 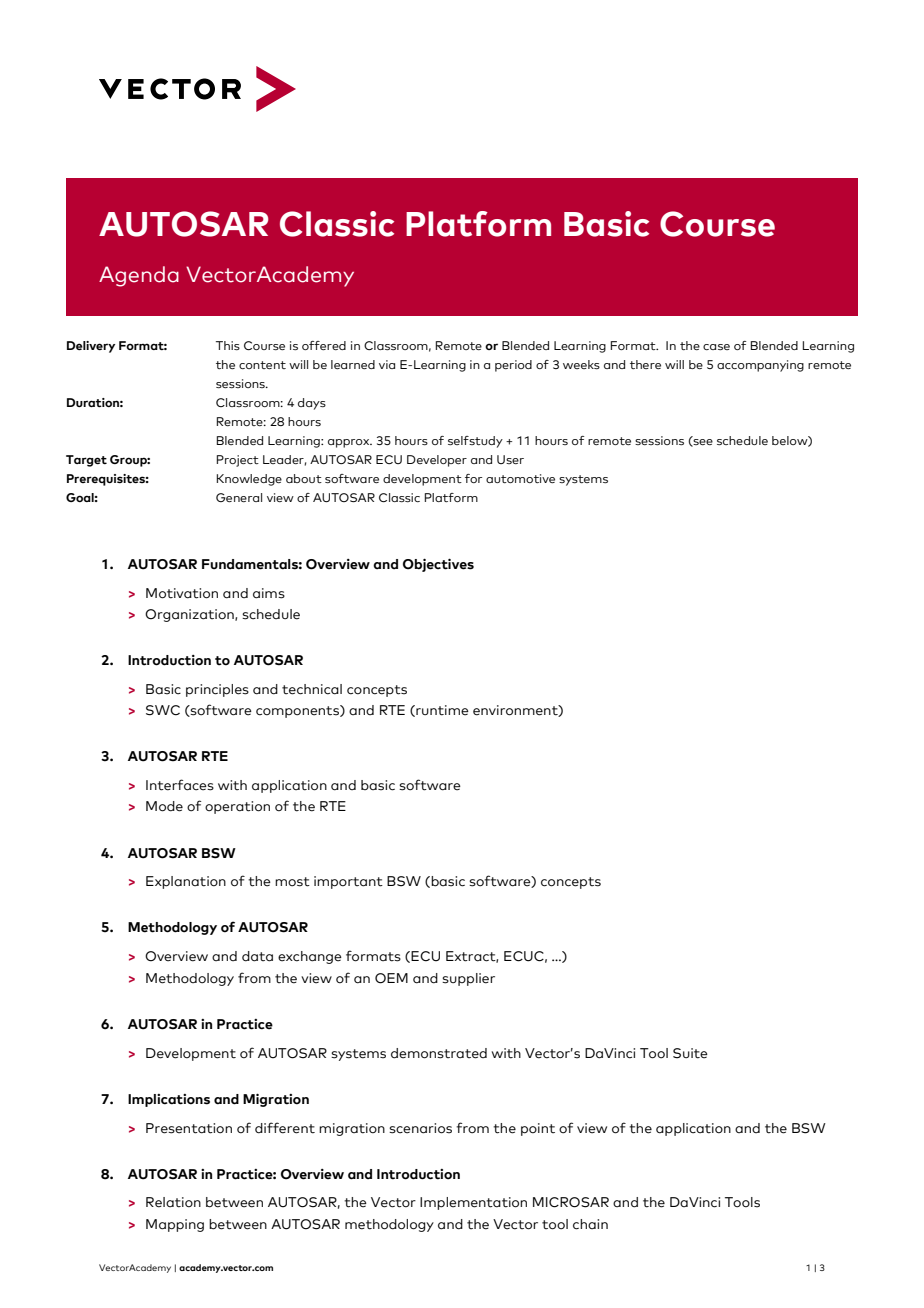 What do you see at coordinates (438, 565) in the screenshot?
I see `Objectives` at bounding box center [438, 565].
